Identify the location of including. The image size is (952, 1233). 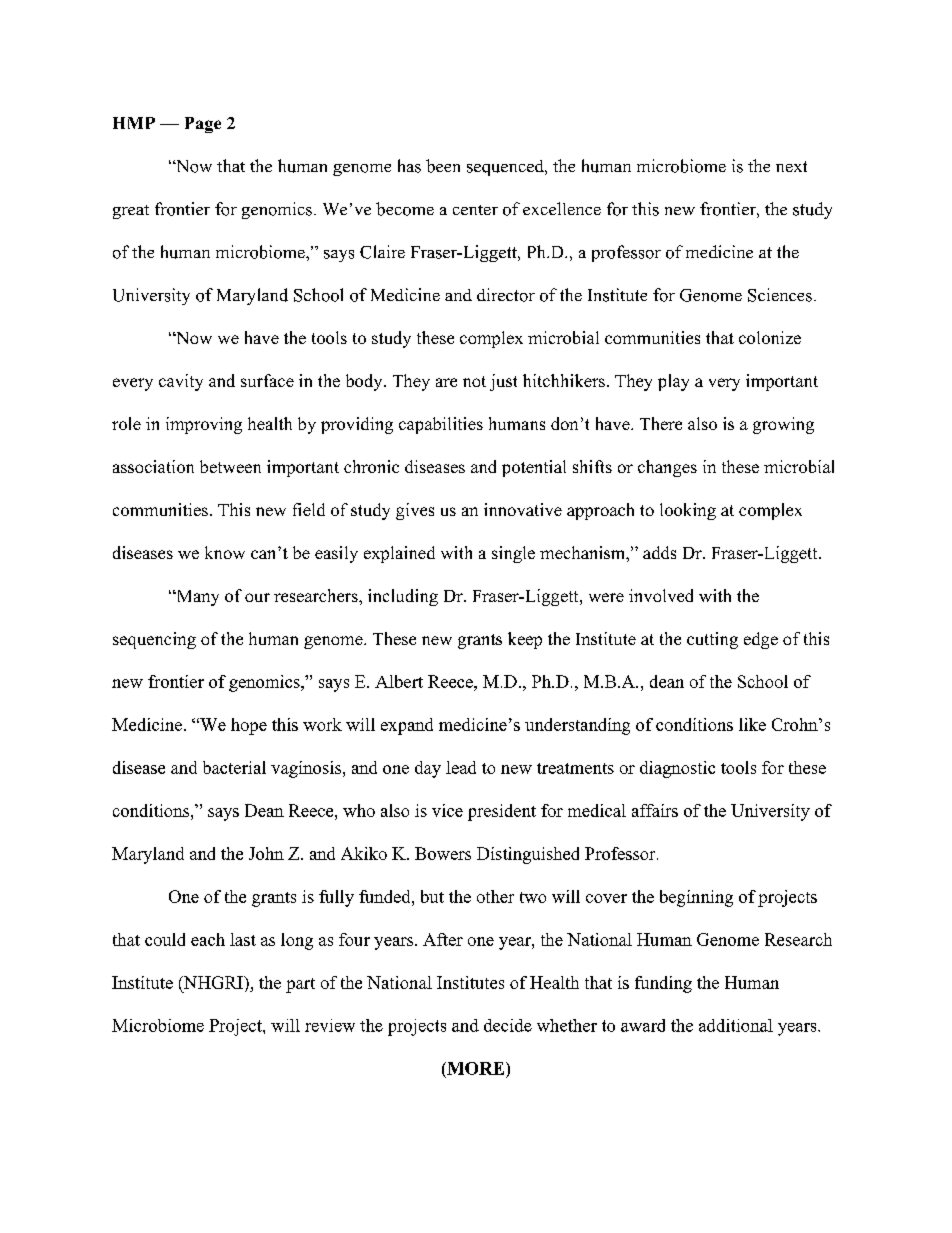
(403, 597).
